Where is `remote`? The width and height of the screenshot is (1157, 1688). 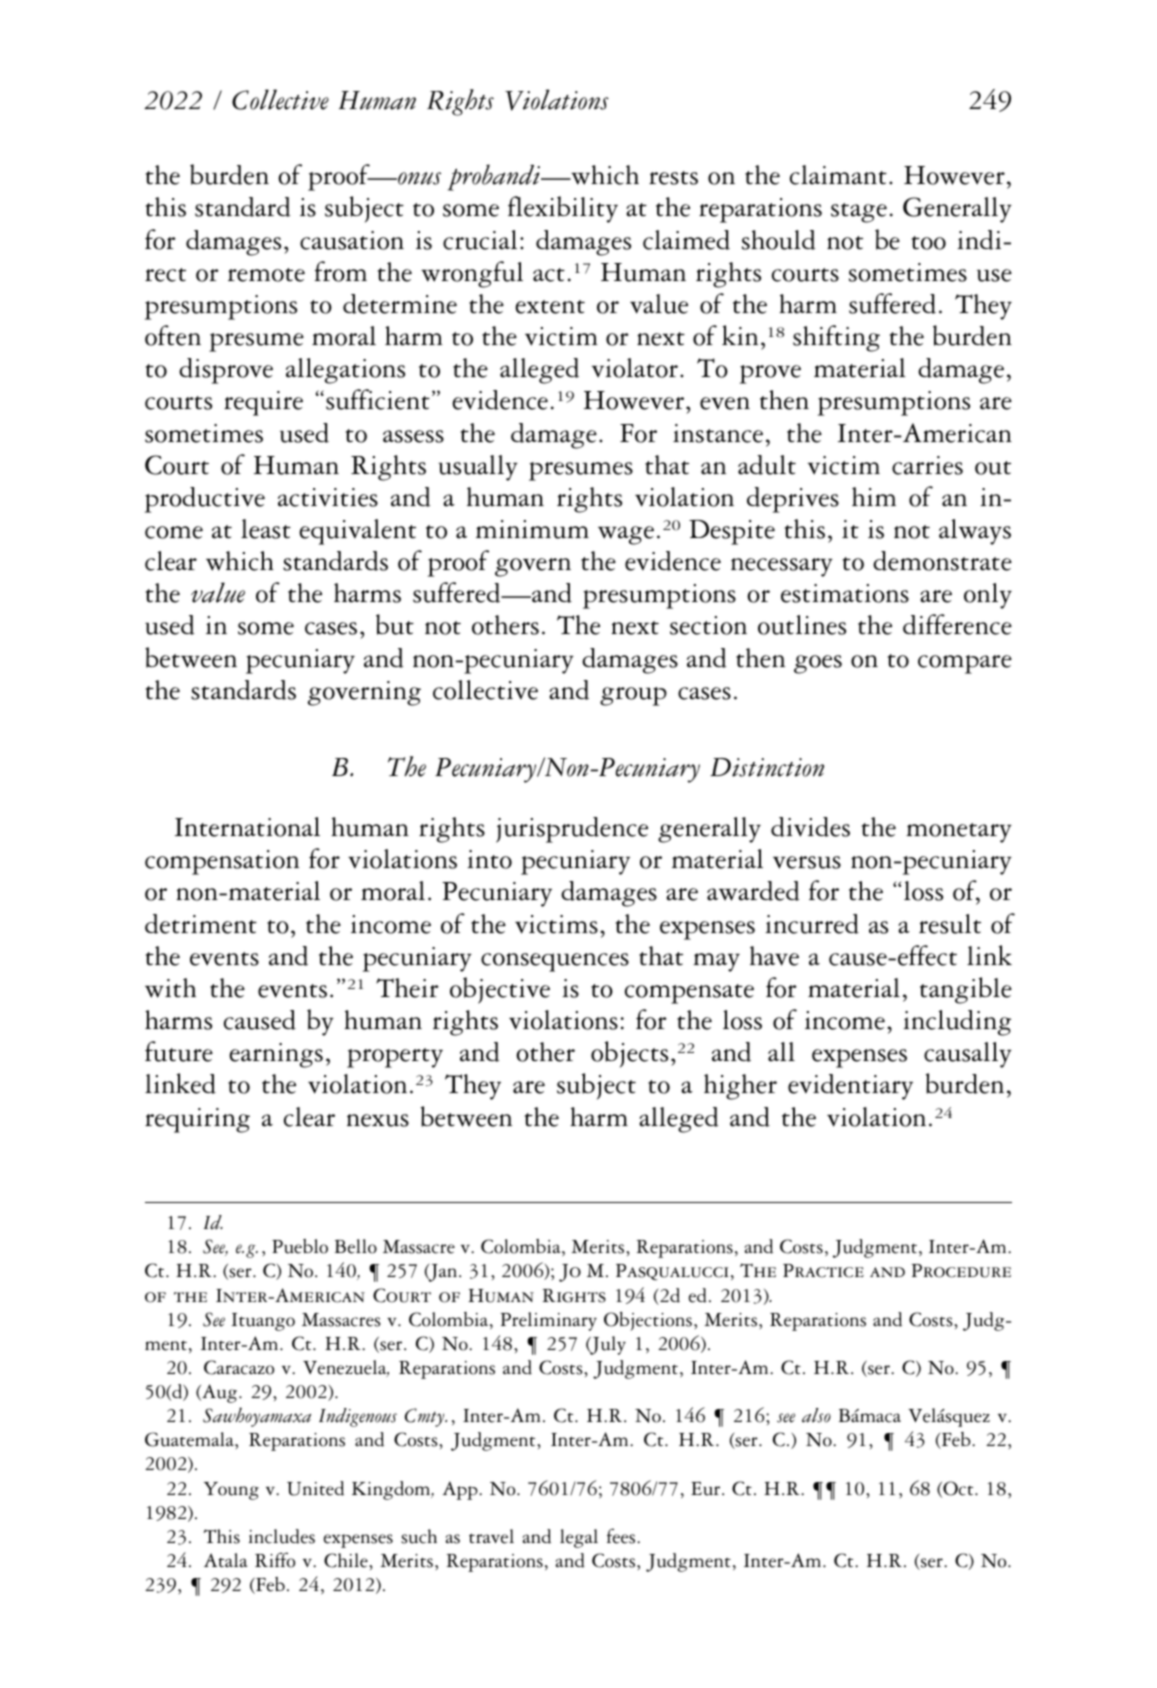 remote is located at coordinates (266, 275).
